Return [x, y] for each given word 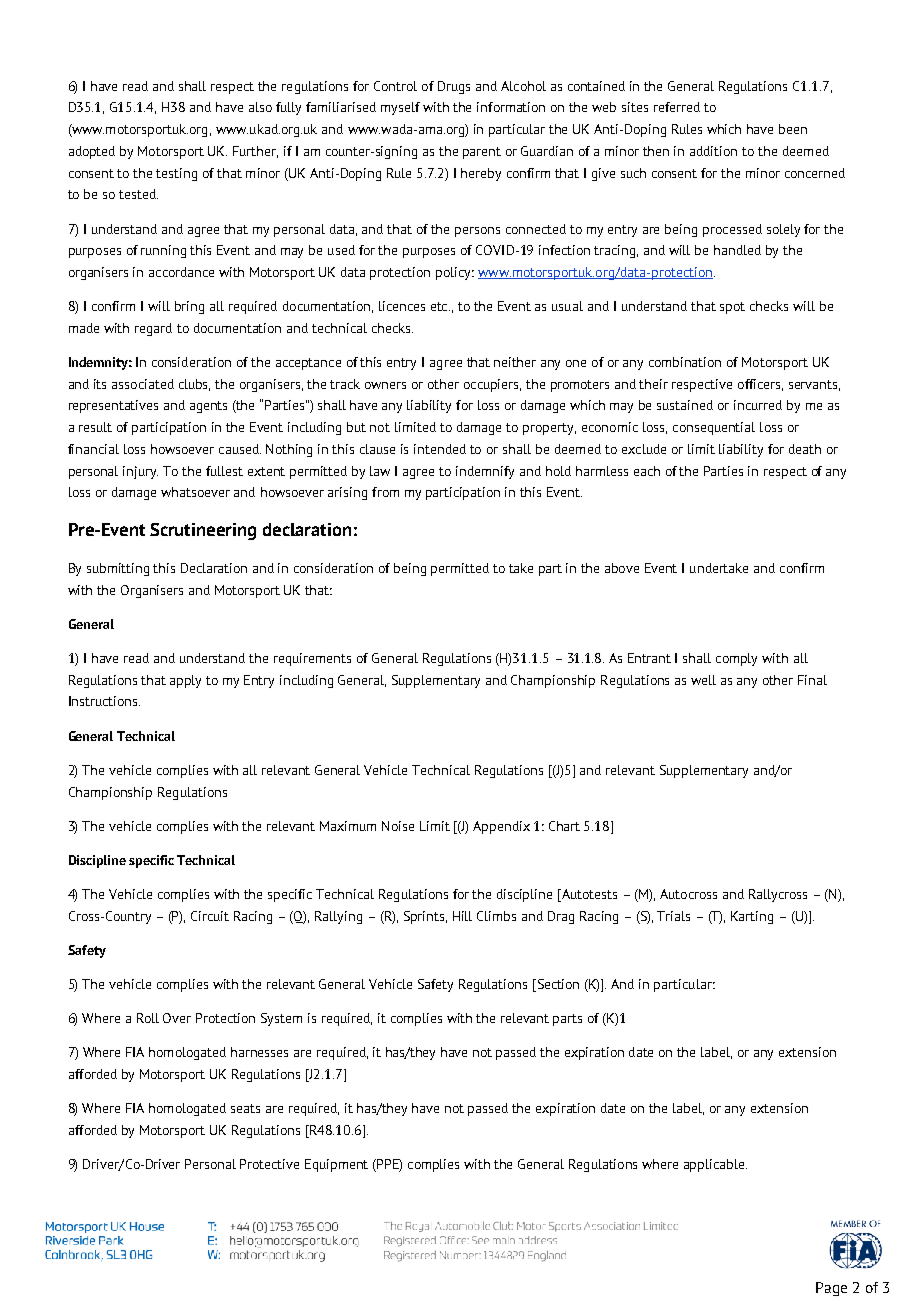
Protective [269, 1164]
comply [736, 659]
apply [185, 681]
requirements [312, 659]
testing [176, 174]
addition [713, 151]
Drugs [454, 87]
